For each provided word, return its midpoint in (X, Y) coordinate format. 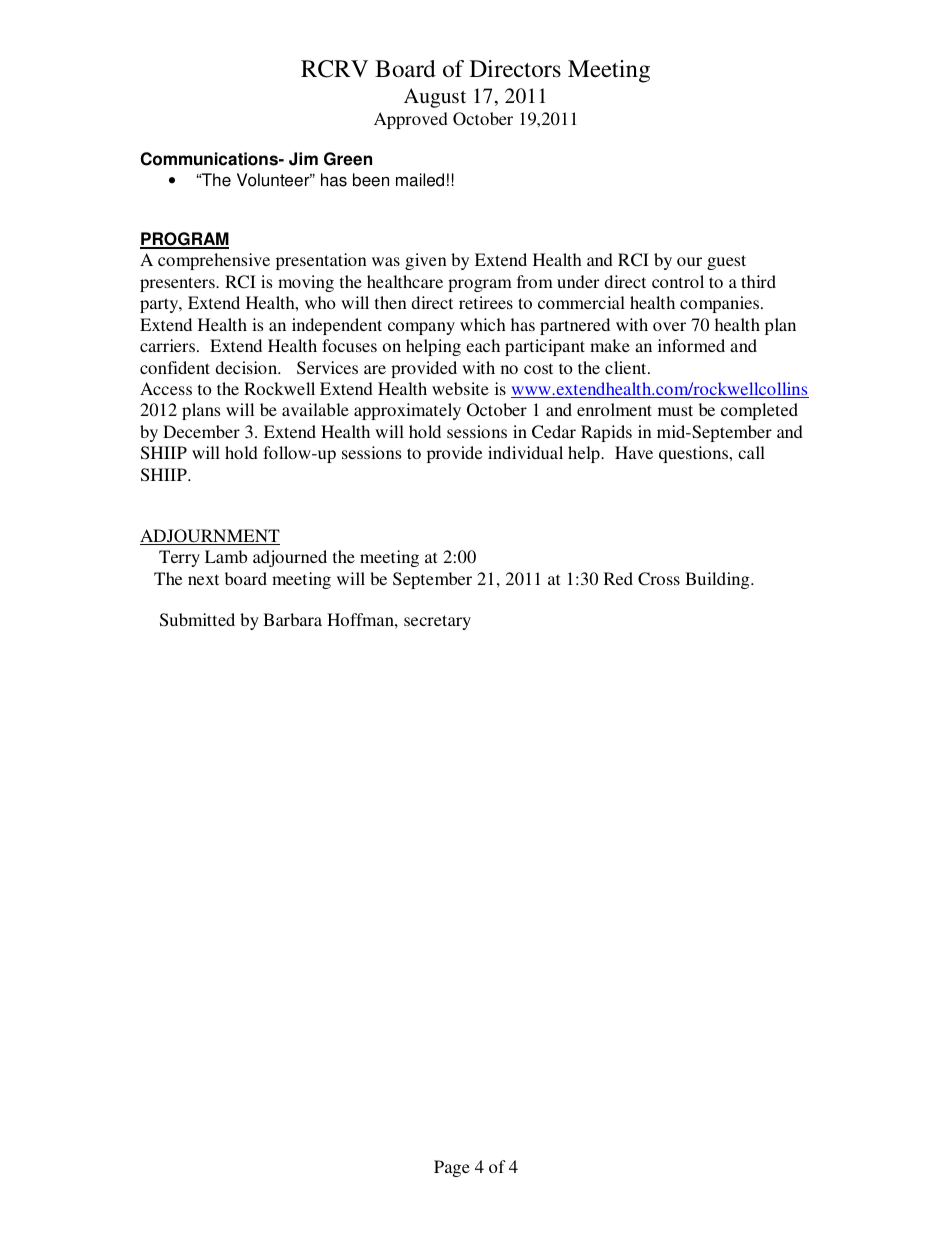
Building (718, 580)
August (435, 98)
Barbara (292, 619)
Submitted (197, 620)
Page (452, 1168)
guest (726, 262)
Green (348, 159)
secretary (437, 622)
